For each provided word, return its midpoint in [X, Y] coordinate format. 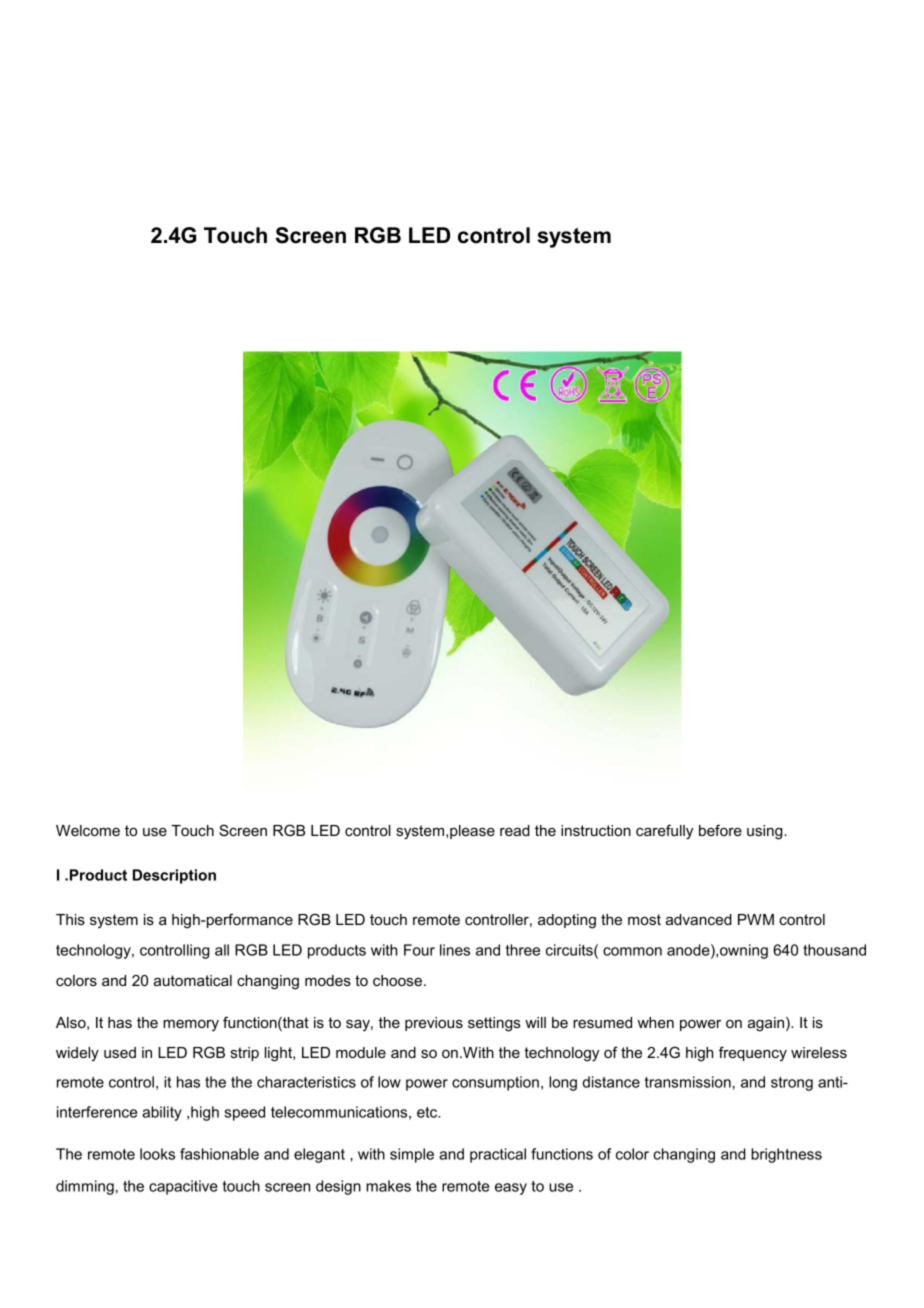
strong [792, 1084]
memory [191, 1025]
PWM [756, 919]
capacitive [183, 1187]
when [656, 1022]
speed [244, 1113]
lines [455, 950]
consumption [495, 1083]
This [70, 919]
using [766, 832]
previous [434, 1024]
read [515, 830]
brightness [786, 1155]
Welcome [88, 830]
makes [388, 1186]
